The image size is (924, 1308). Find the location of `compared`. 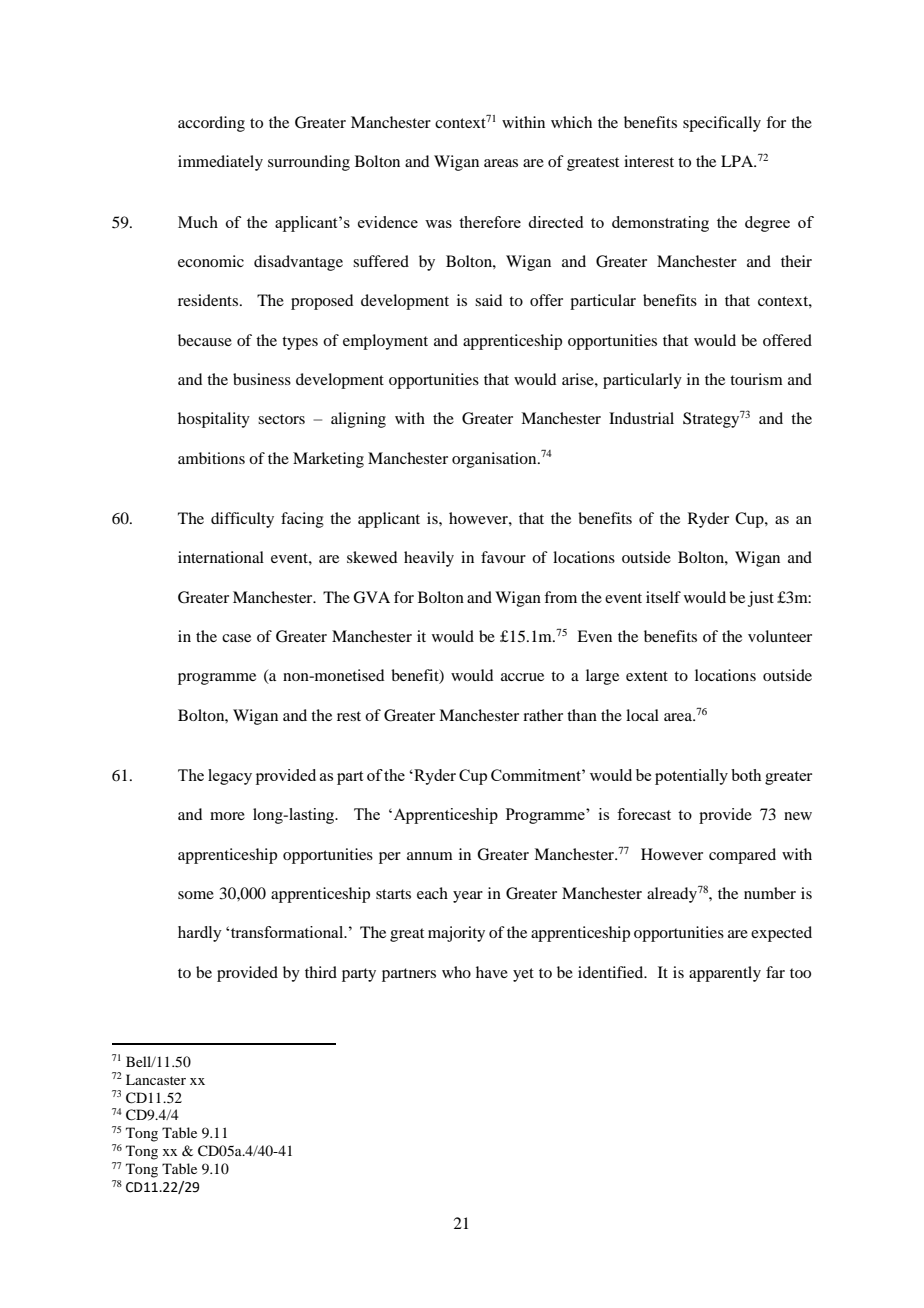

compared is located at coordinates (742, 856).
